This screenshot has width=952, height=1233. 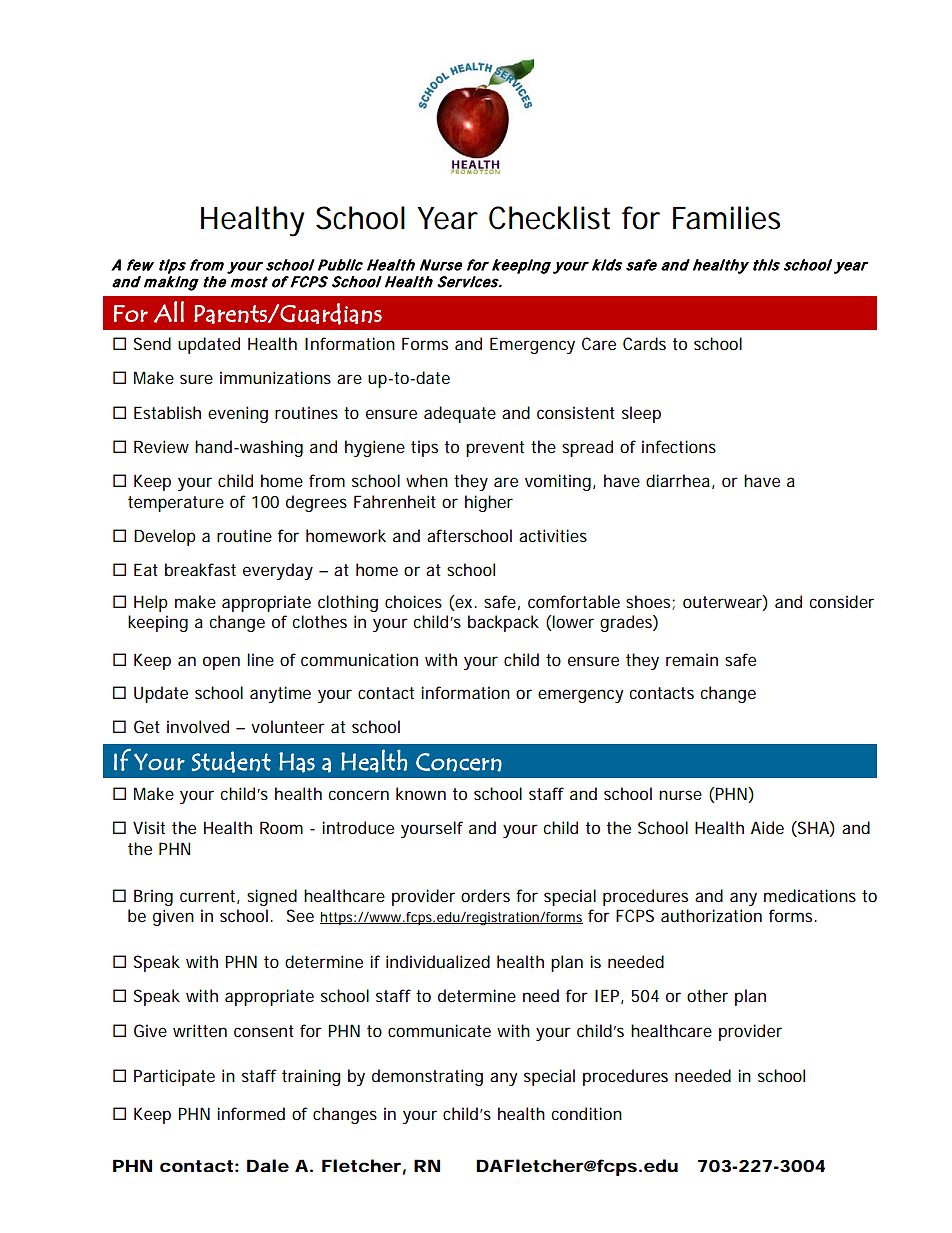 I want to click on known, so click(x=421, y=793).
